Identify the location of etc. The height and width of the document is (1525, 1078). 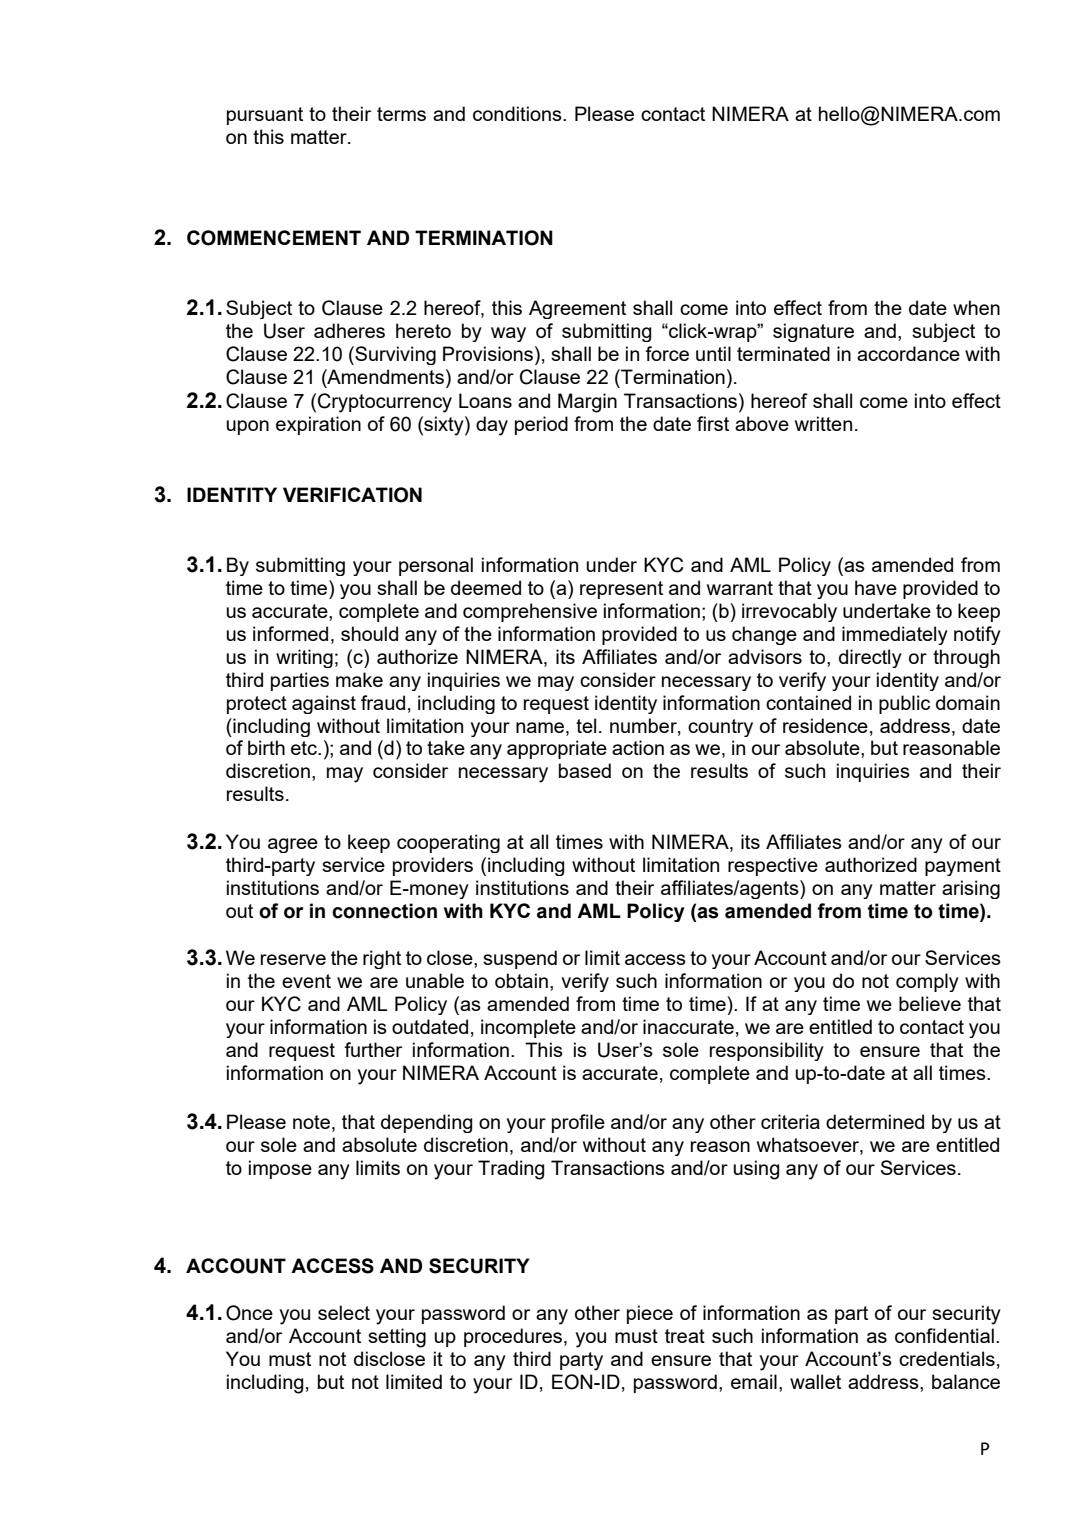
(305, 748).
